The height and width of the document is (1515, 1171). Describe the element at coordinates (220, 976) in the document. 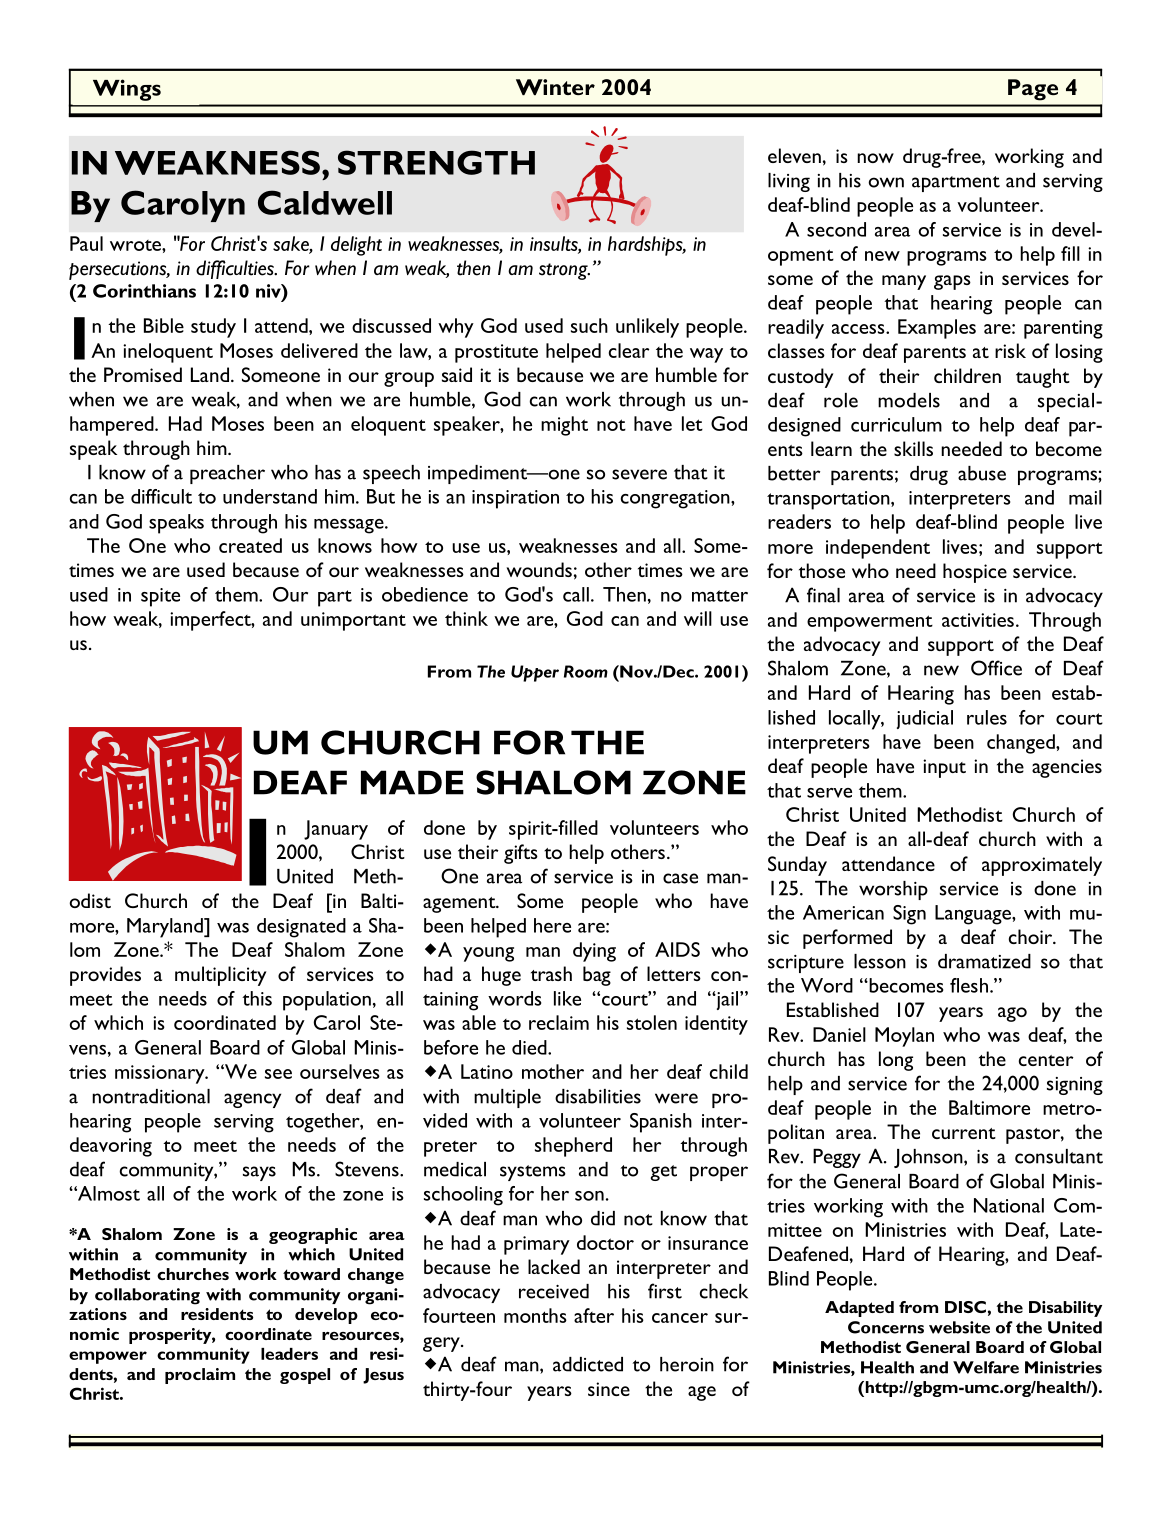

I see `multiplicity` at that location.
